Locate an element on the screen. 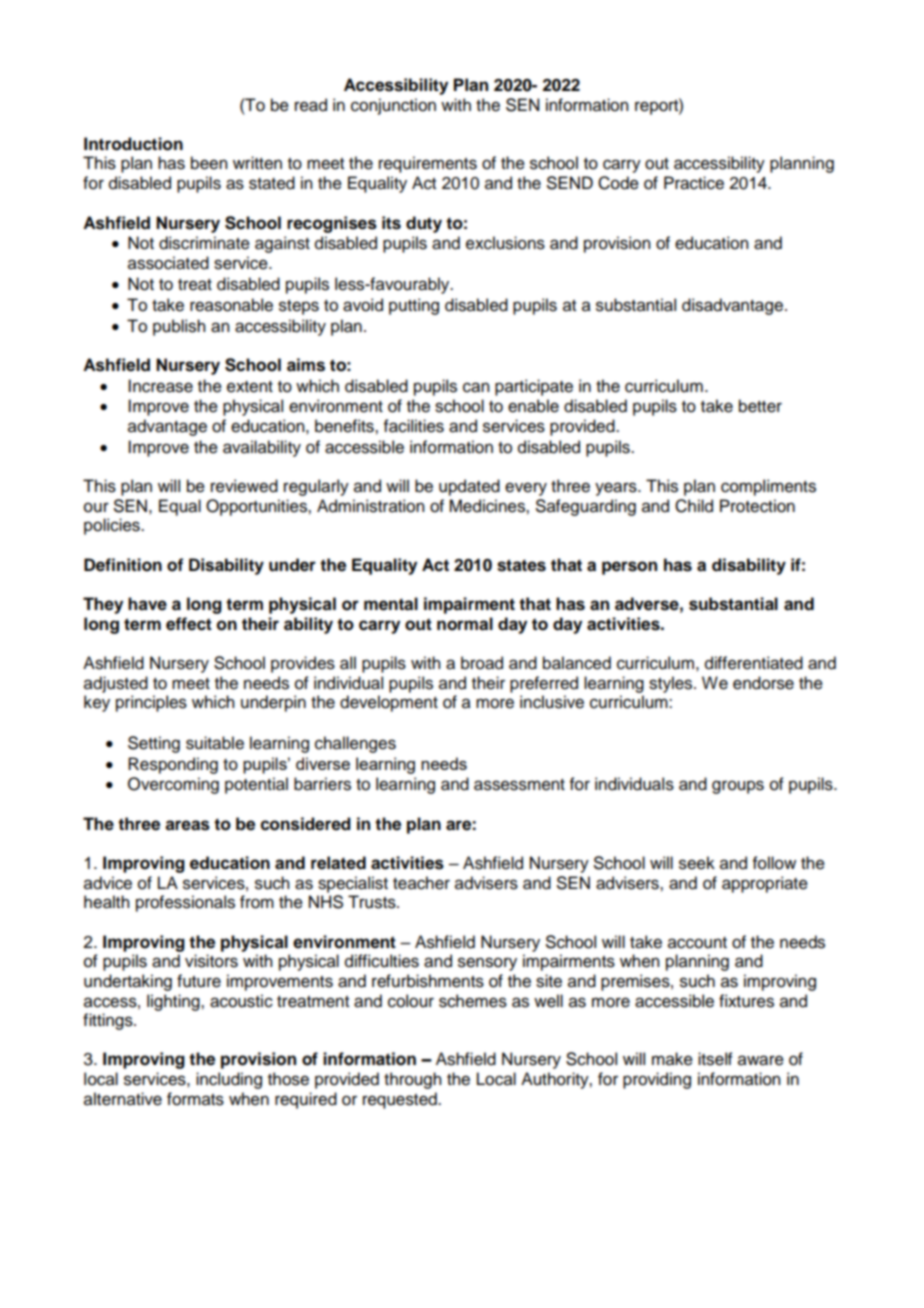 The height and width of the screenshot is (1308, 924). requirements is located at coordinates (428, 164).
